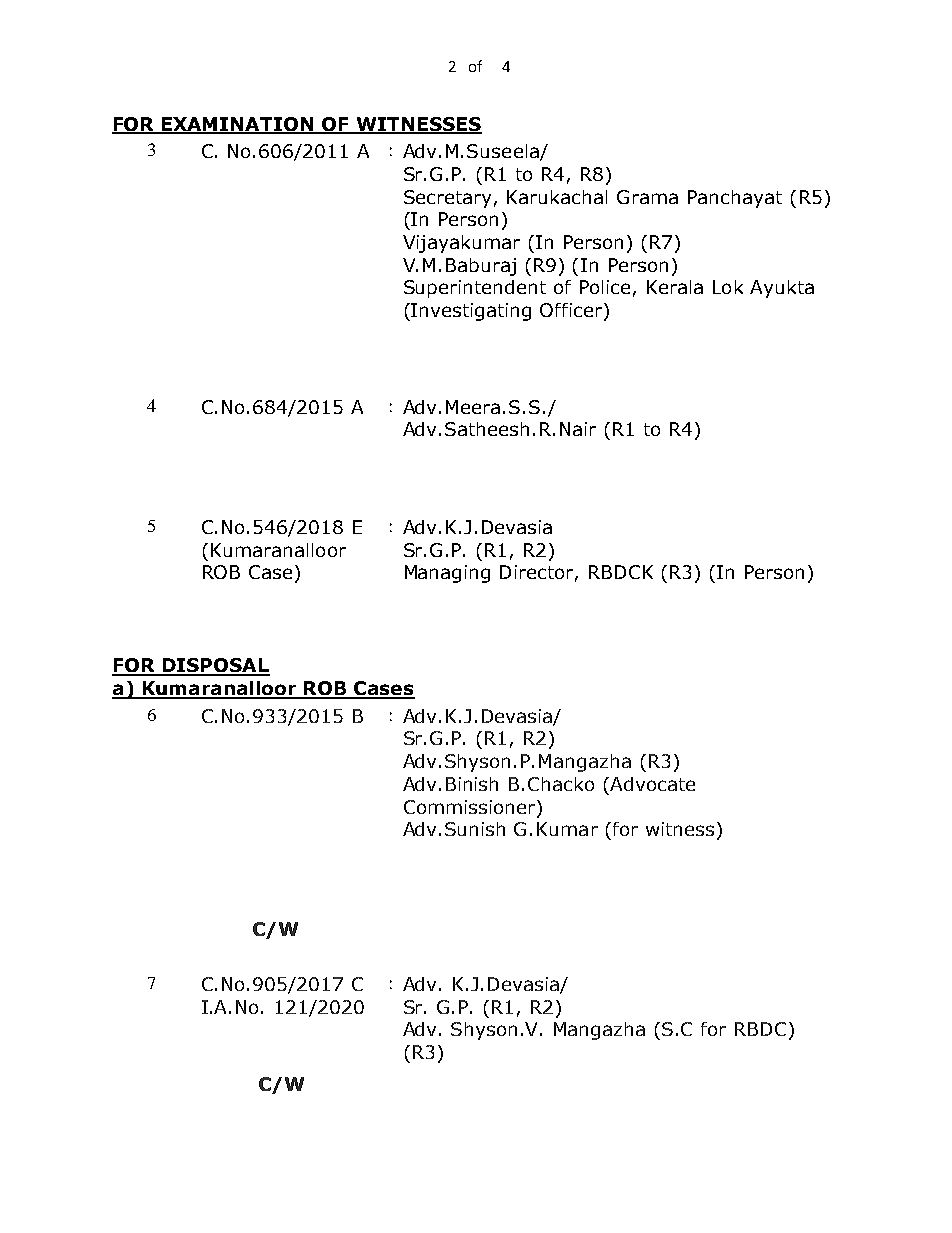 This screenshot has width=952, height=1233. Describe the element at coordinates (675, 287) in the screenshot. I see `Kerala` at that location.
